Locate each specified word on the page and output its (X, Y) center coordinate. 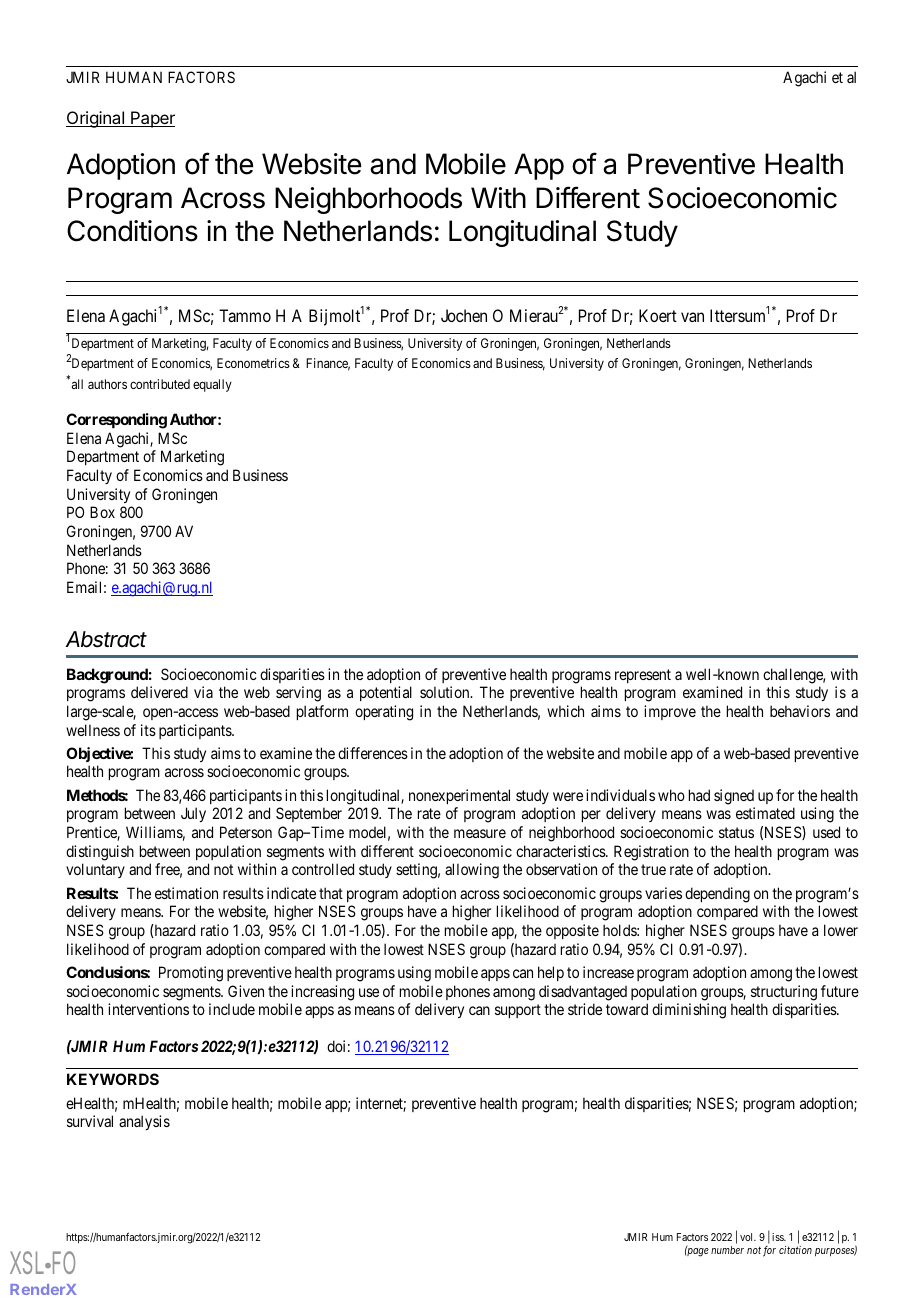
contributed (160, 384)
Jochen (464, 315)
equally (212, 385)
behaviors (800, 711)
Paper (152, 119)
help (551, 973)
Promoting (191, 974)
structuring (784, 993)
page (697, 1252)
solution (446, 692)
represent (643, 676)
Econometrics (253, 363)
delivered (159, 692)
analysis (144, 1122)
